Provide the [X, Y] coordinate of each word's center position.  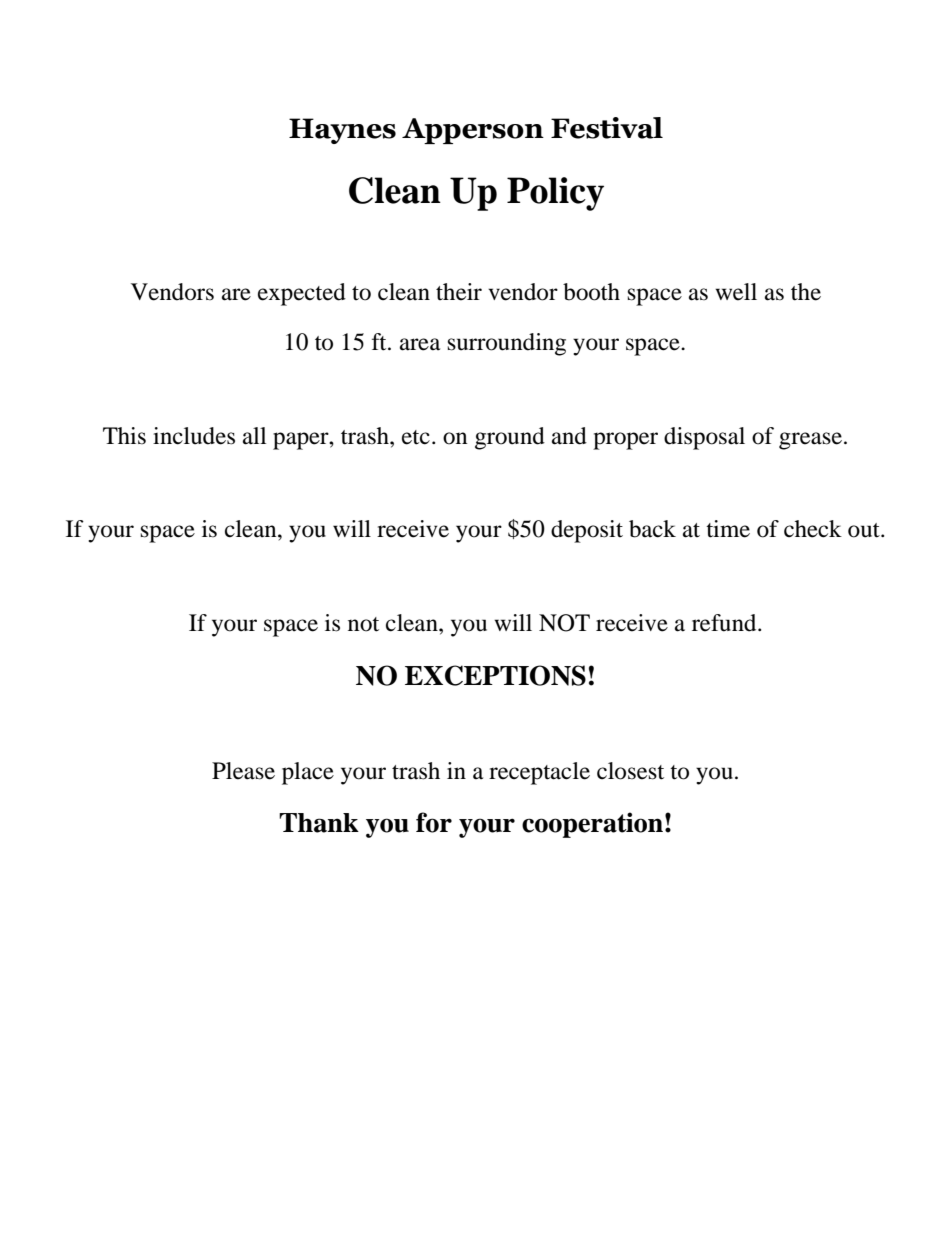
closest [630, 771]
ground [510, 438]
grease [810, 441]
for [434, 822]
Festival [607, 128]
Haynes [342, 131]
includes [194, 436]
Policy [555, 194]
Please [243, 771]
